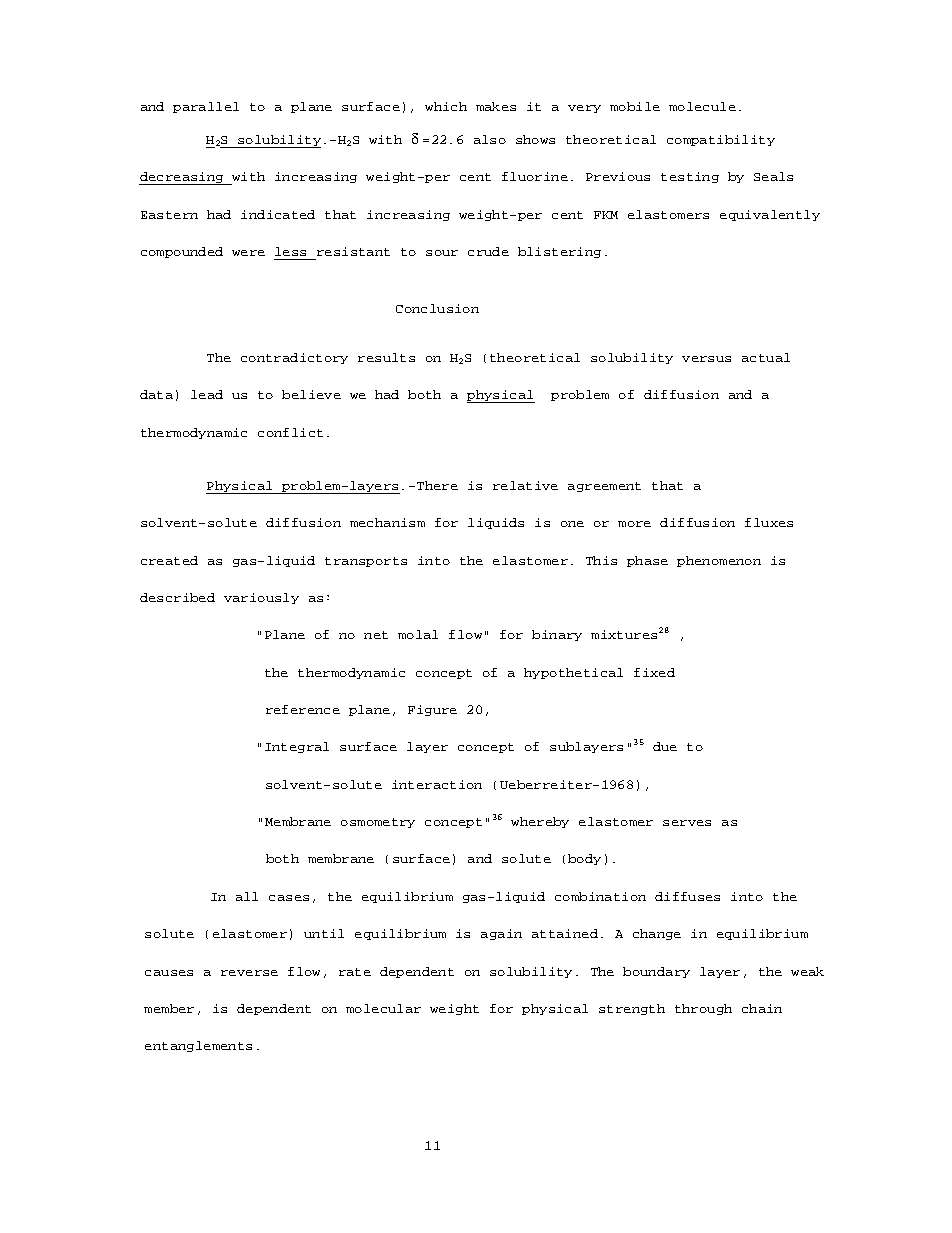 This screenshot has width=952, height=1233. I want to click on through, so click(703, 1009).
